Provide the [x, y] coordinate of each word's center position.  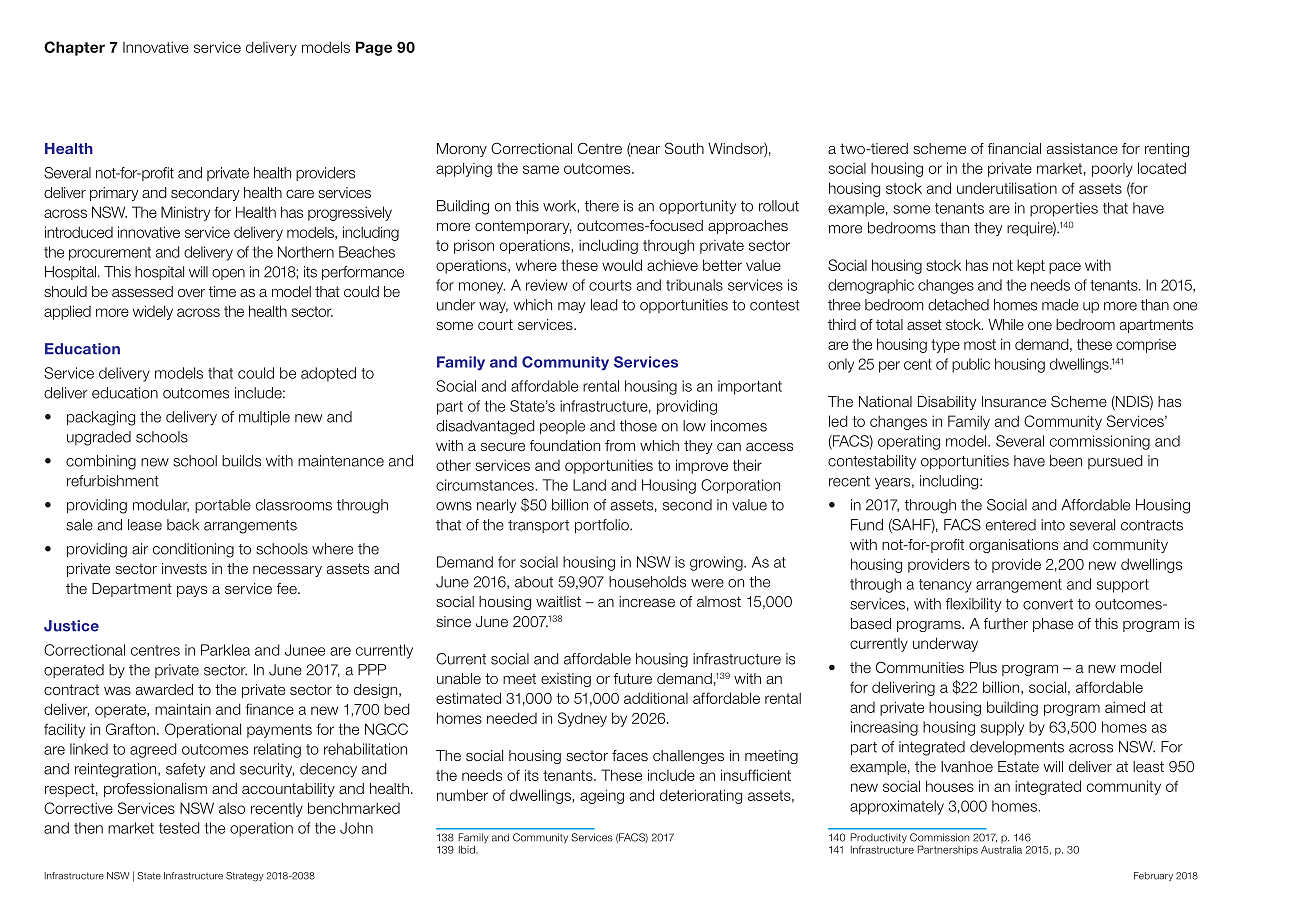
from [620, 445]
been [1066, 461]
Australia [1001, 849]
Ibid [468, 850]
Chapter [74, 48]
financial [1014, 148]
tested [179, 828]
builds [241, 461]
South [684, 148]
